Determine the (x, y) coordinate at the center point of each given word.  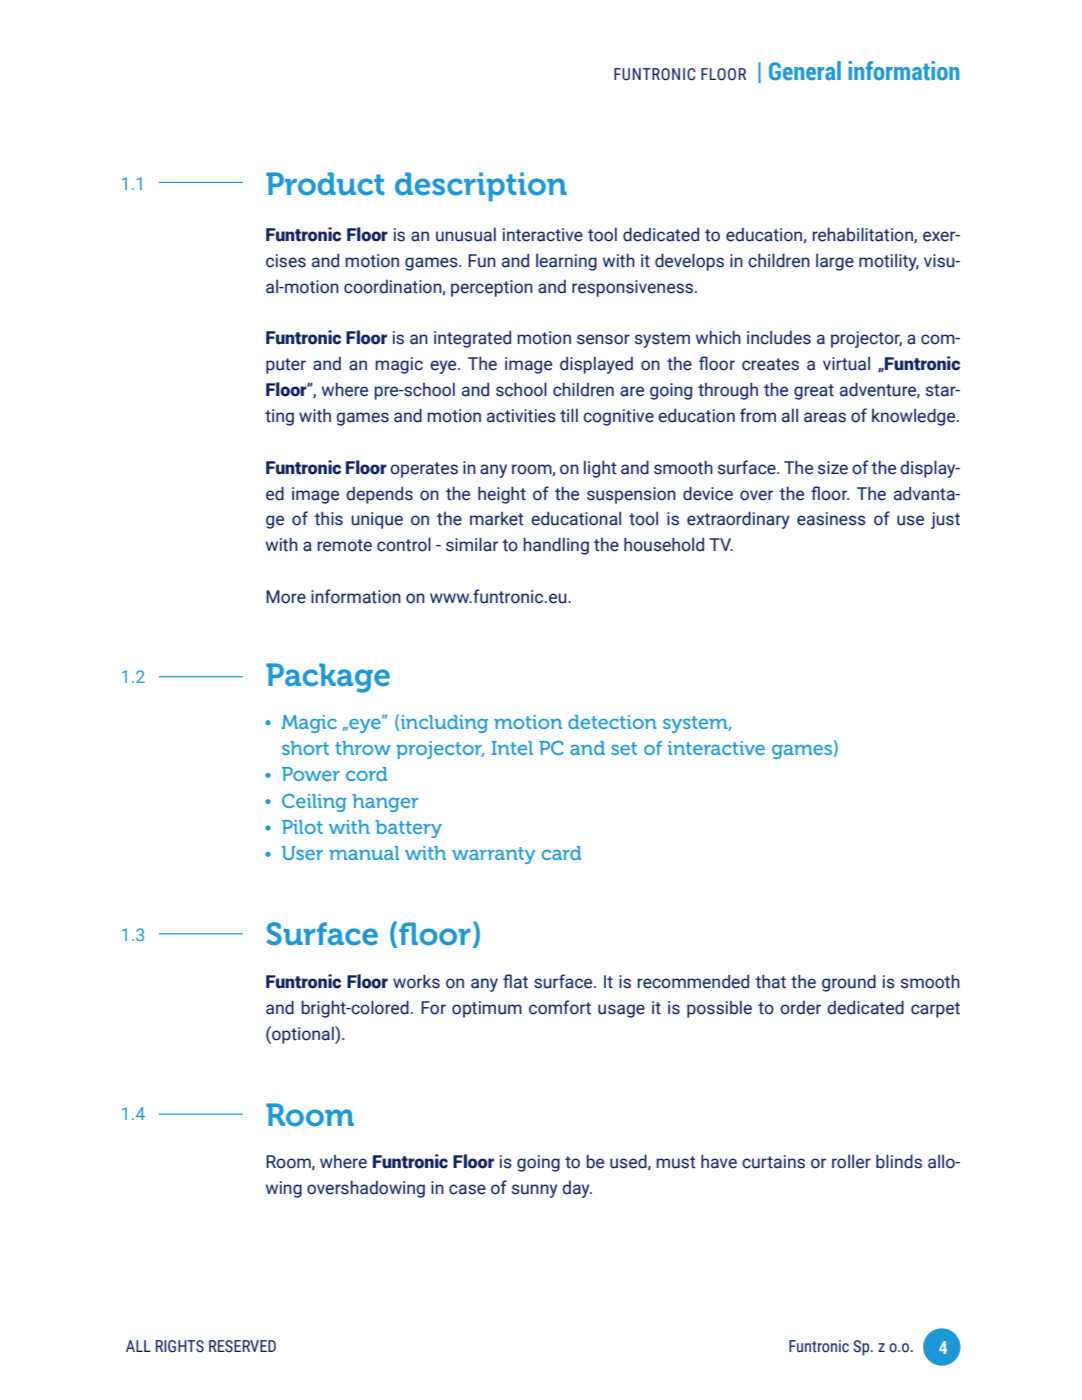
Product (325, 183)
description (481, 186)
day (577, 1189)
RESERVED (242, 1346)
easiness (831, 519)
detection (612, 722)
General (805, 71)
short (305, 748)
